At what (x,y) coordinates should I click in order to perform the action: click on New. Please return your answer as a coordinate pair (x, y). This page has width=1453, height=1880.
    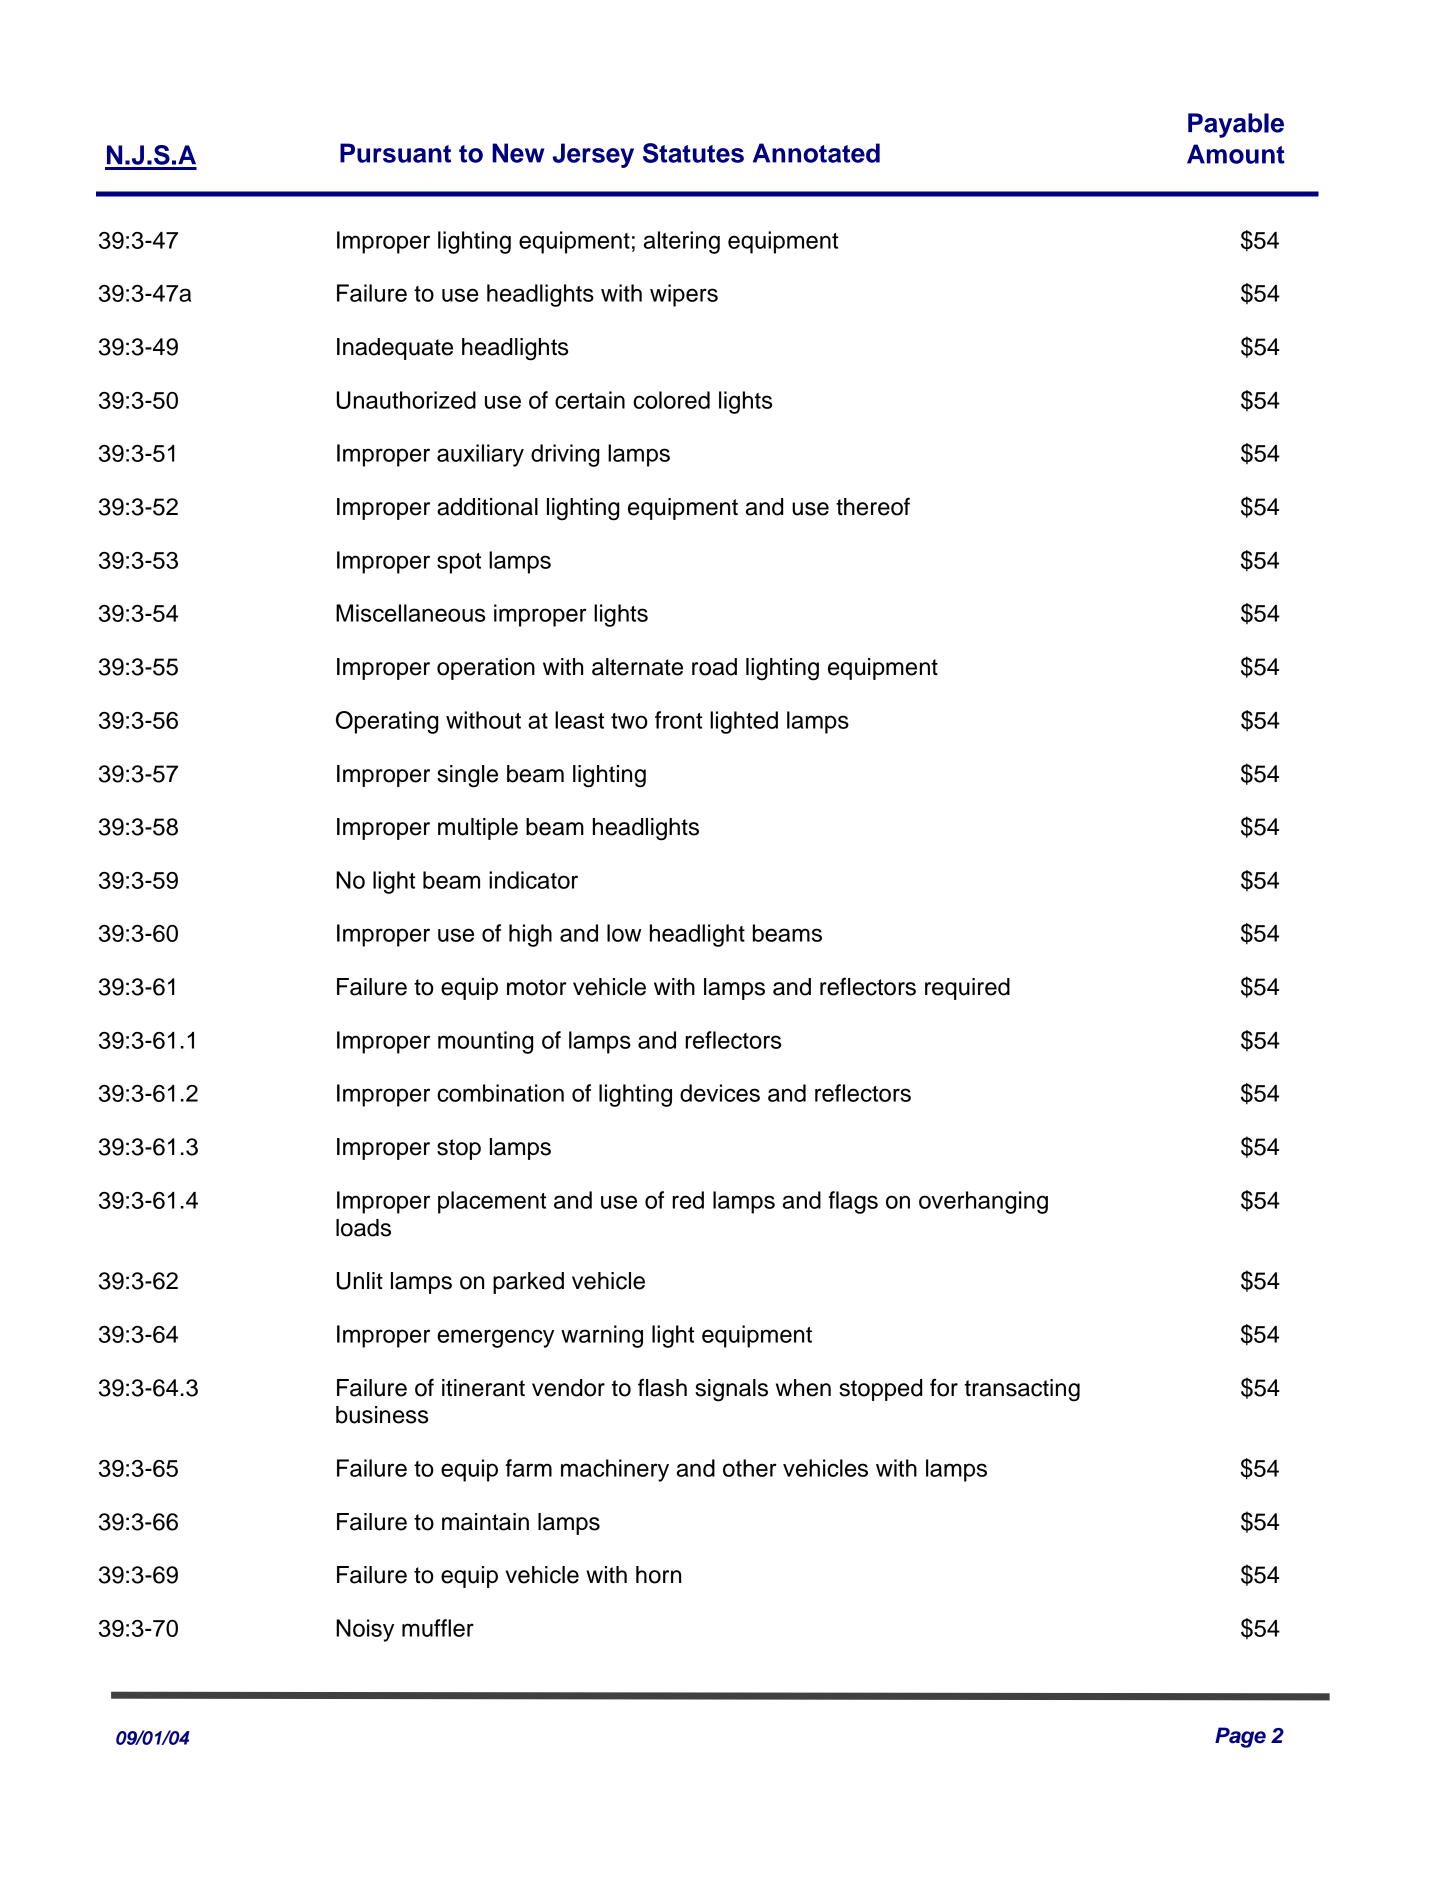
    Looking at the image, I should click on (518, 153).
